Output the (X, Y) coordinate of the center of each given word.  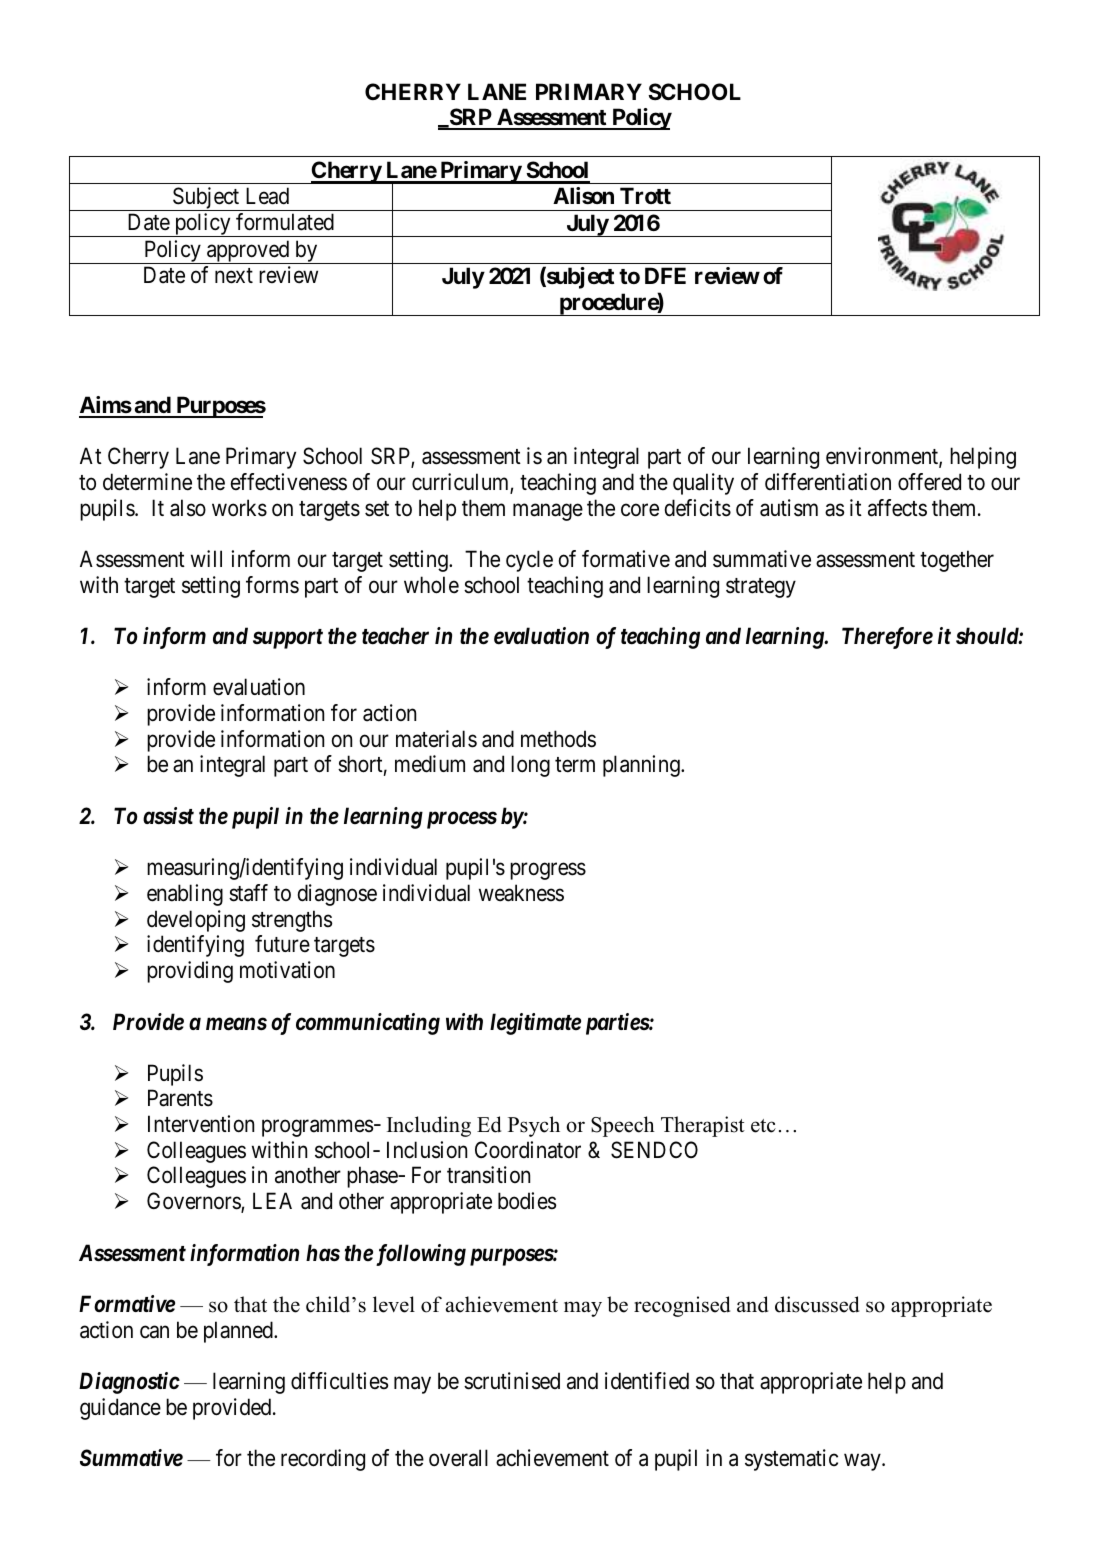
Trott (645, 195)
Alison (583, 196)
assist (168, 816)
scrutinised (512, 1381)
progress (548, 871)
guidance (120, 1409)
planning (642, 766)
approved (248, 252)
